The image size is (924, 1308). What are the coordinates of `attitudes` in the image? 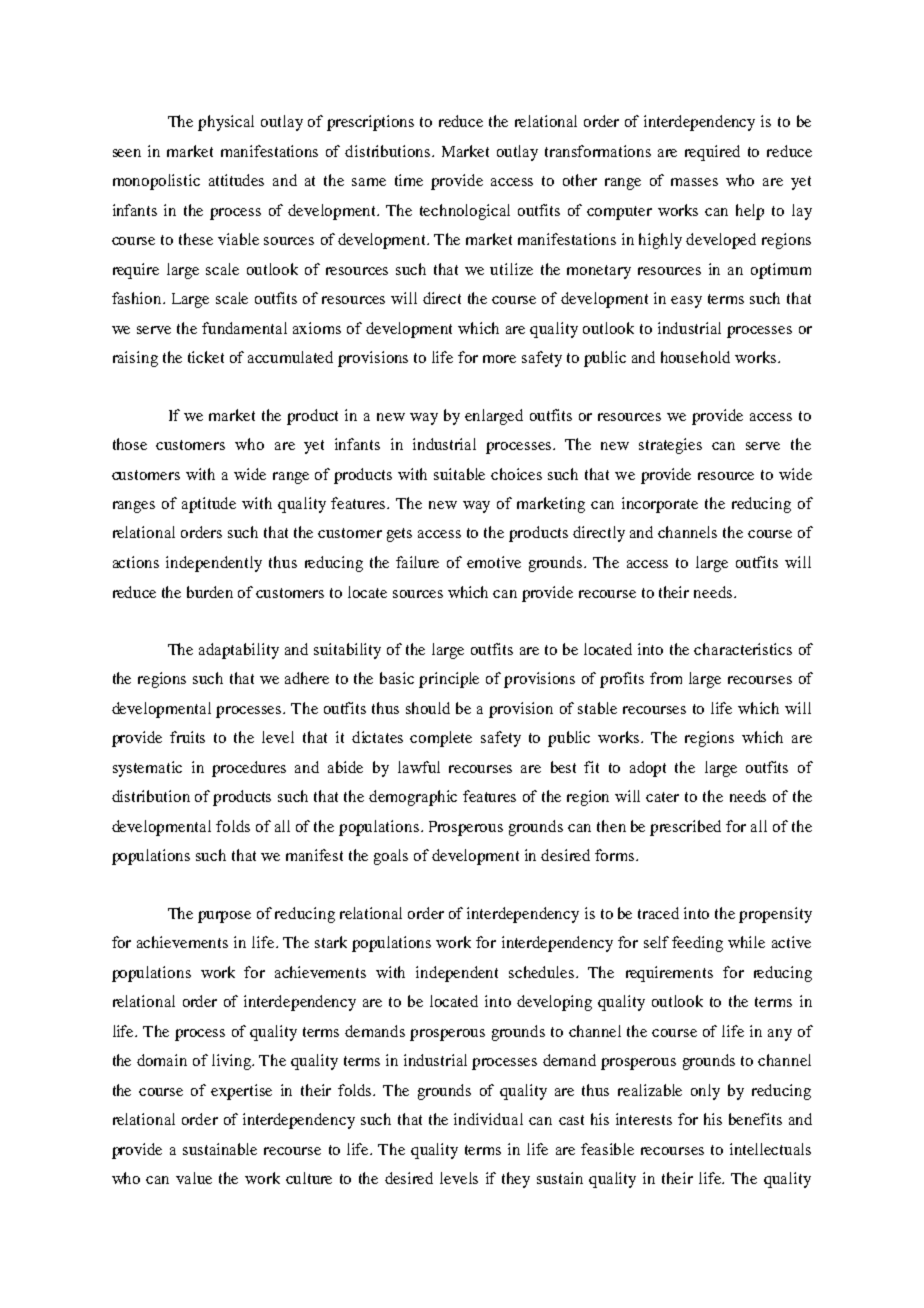 It's located at (236, 180).
